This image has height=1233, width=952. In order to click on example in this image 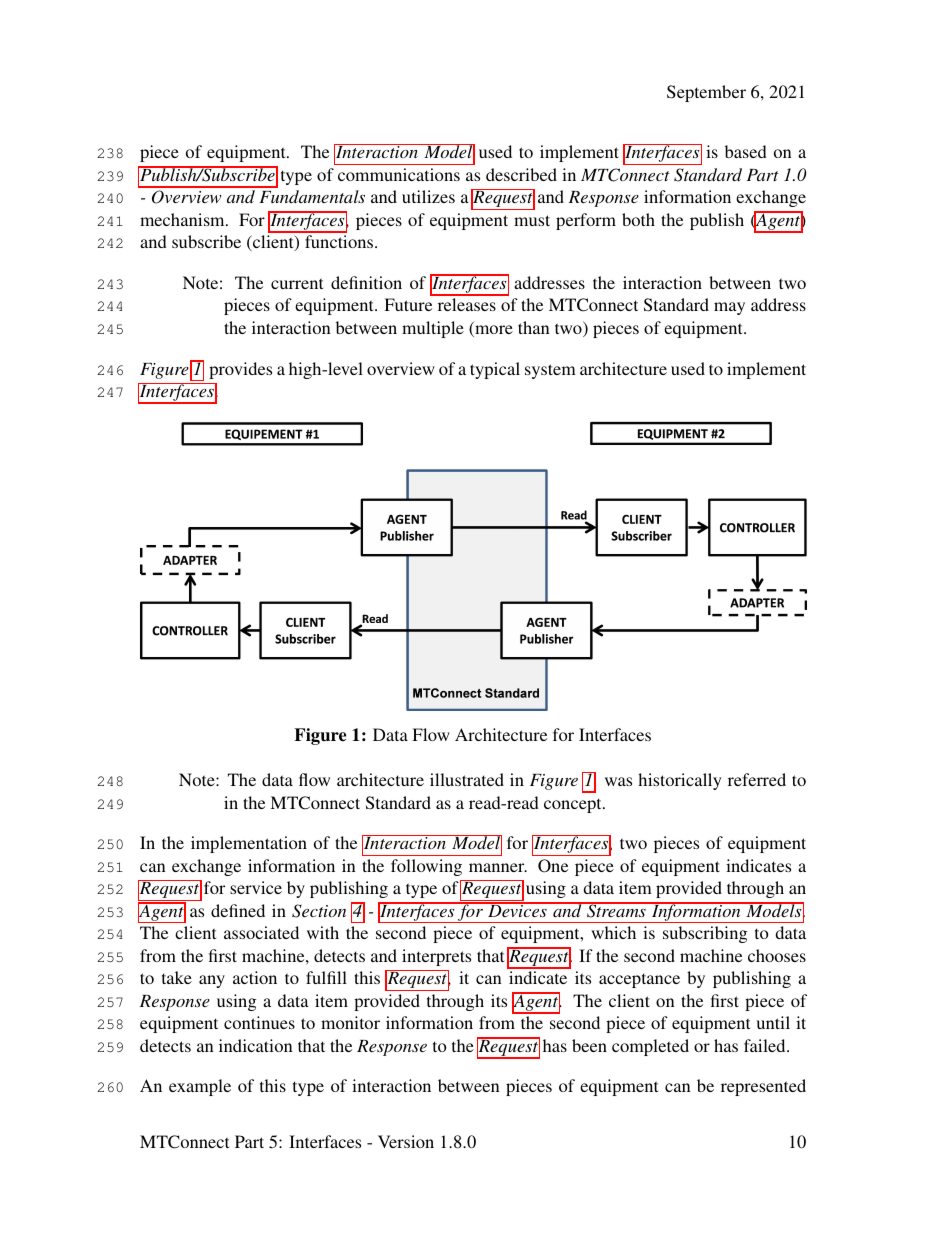, I will do `click(200, 1087)`.
